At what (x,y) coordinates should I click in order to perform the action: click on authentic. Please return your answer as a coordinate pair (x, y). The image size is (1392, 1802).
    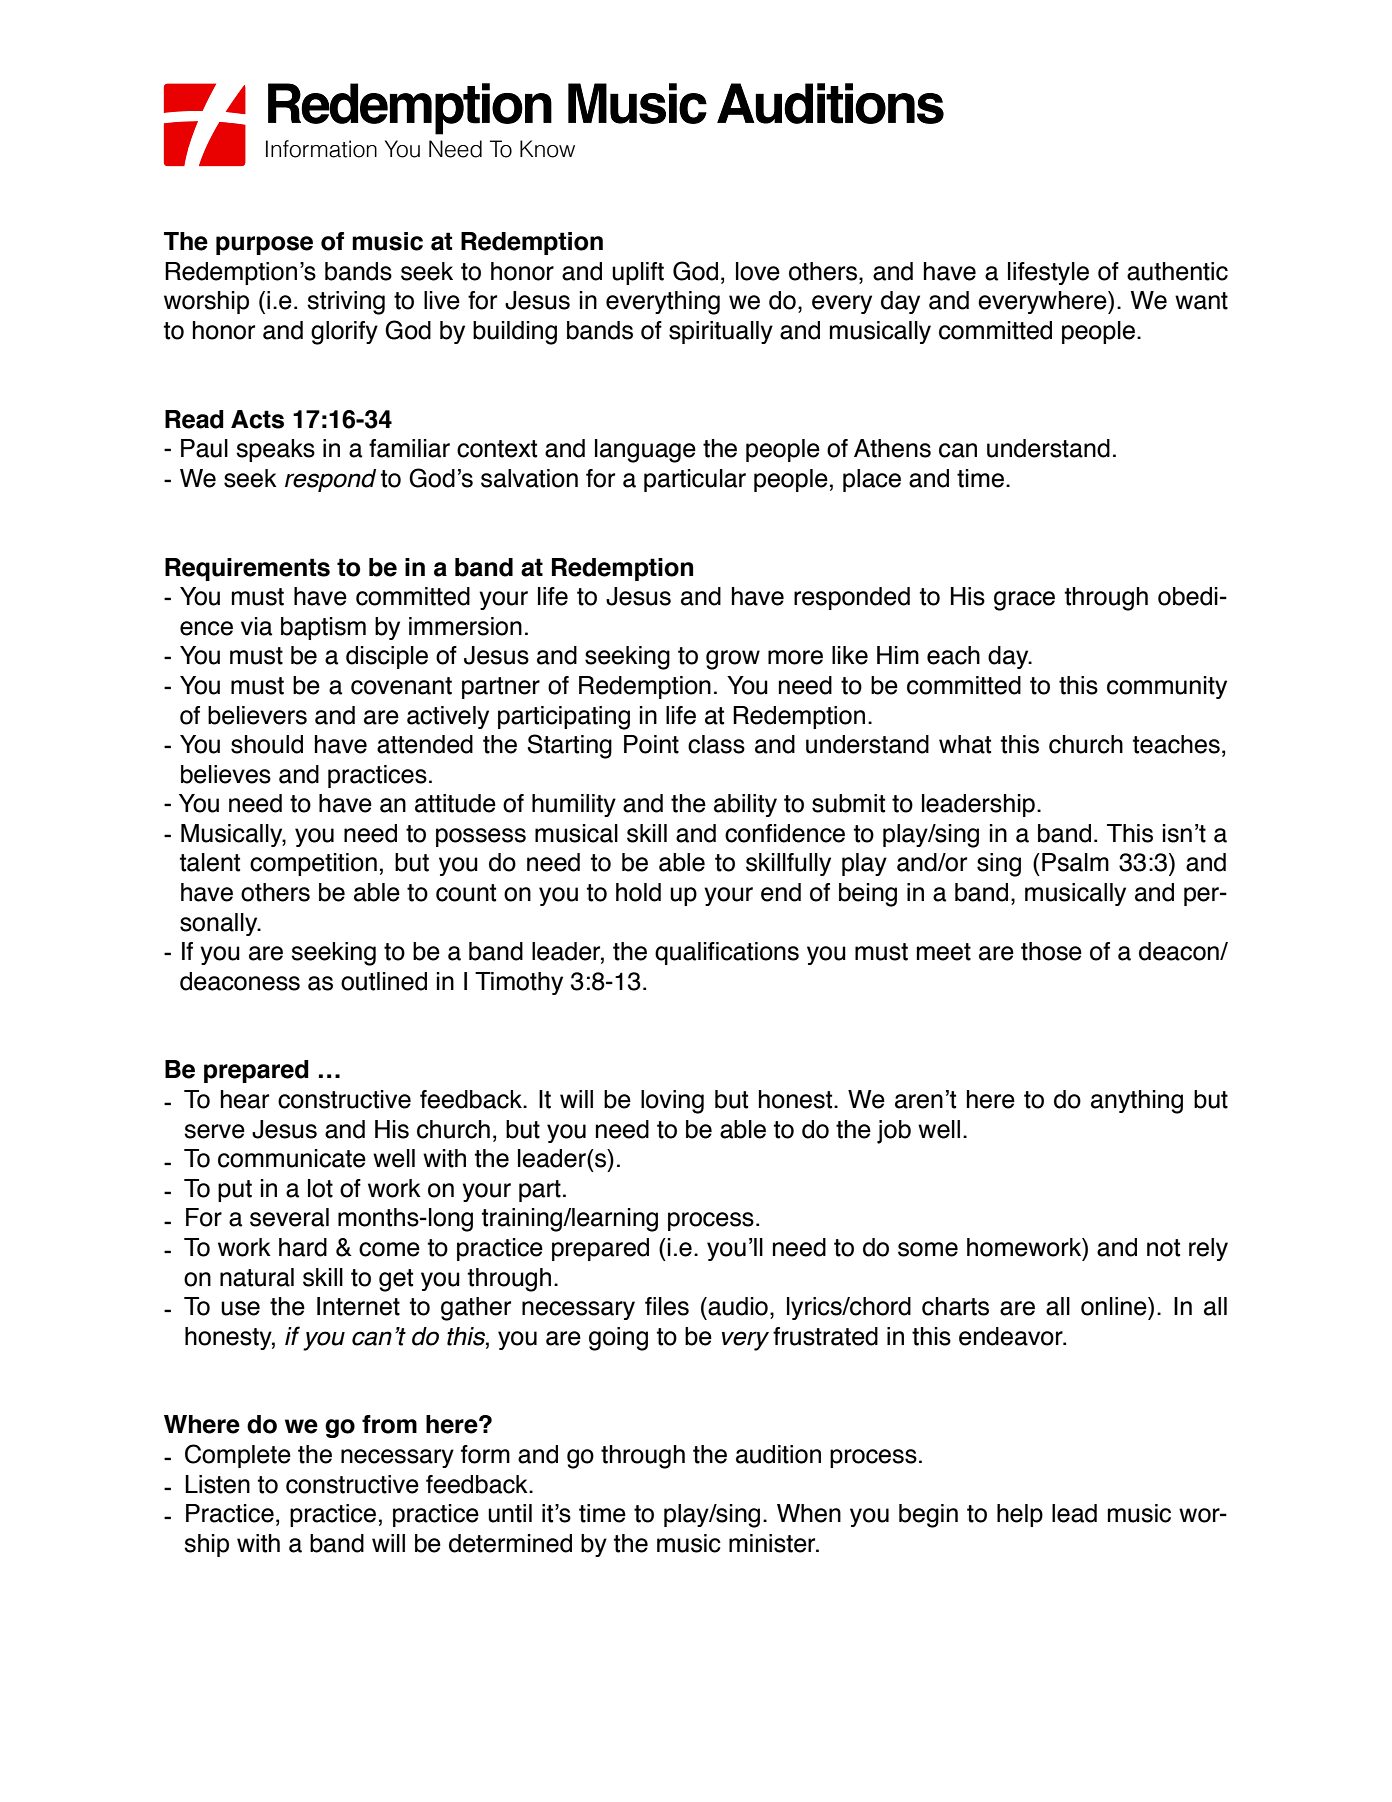
    Looking at the image, I should click on (1177, 271).
